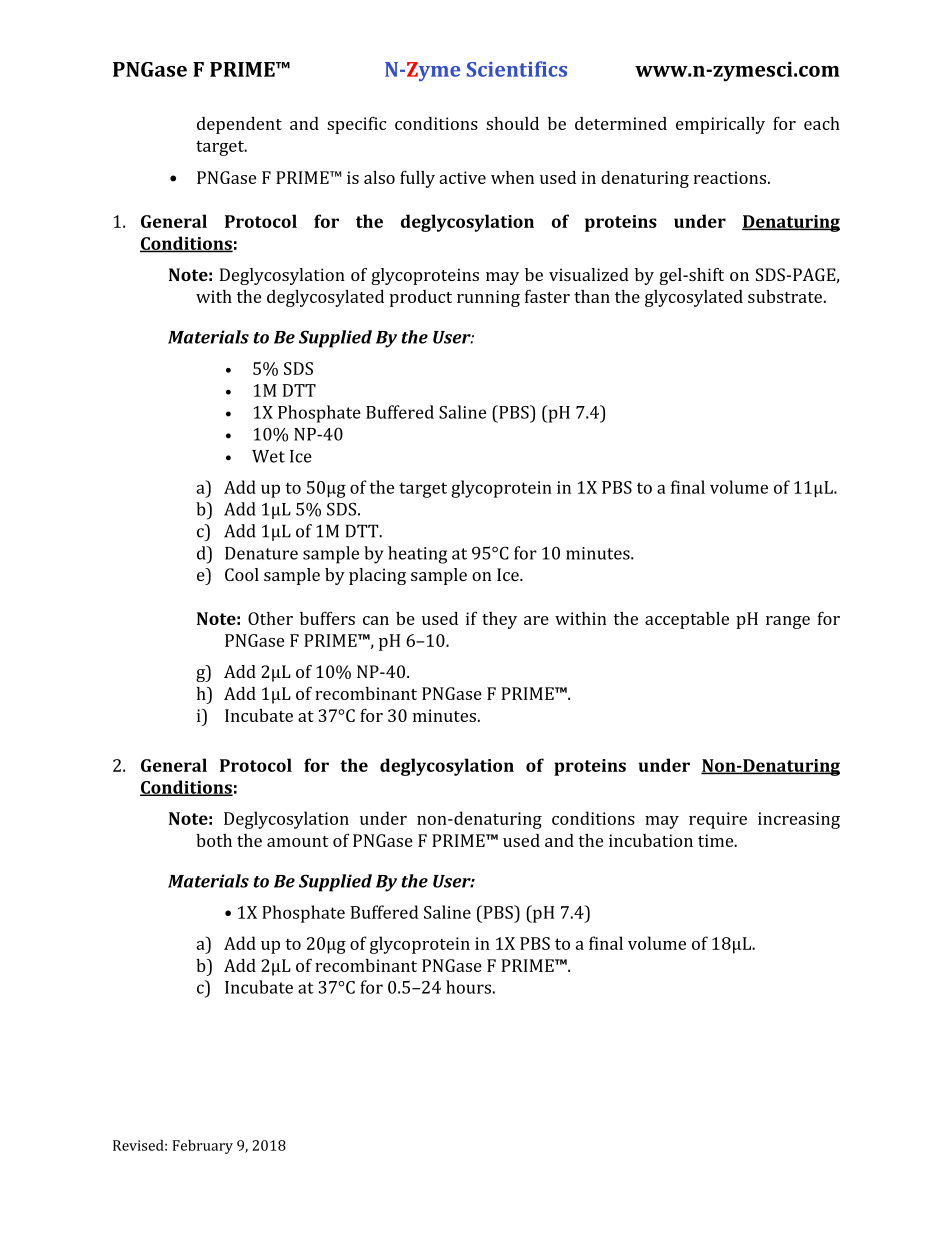 The image size is (952, 1233). I want to click on dependent, so click(239, 125).
